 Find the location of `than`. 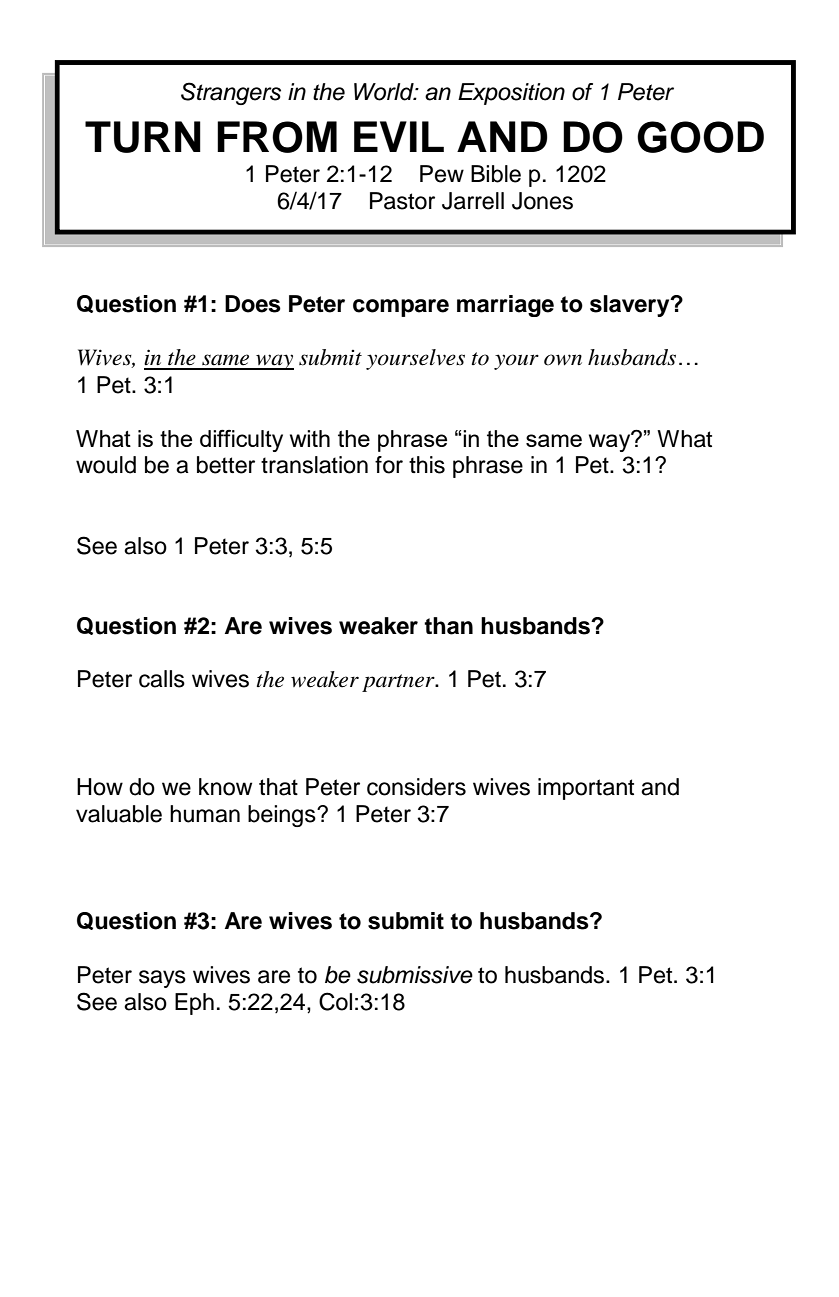

than is located at coordinates (448, 626).
